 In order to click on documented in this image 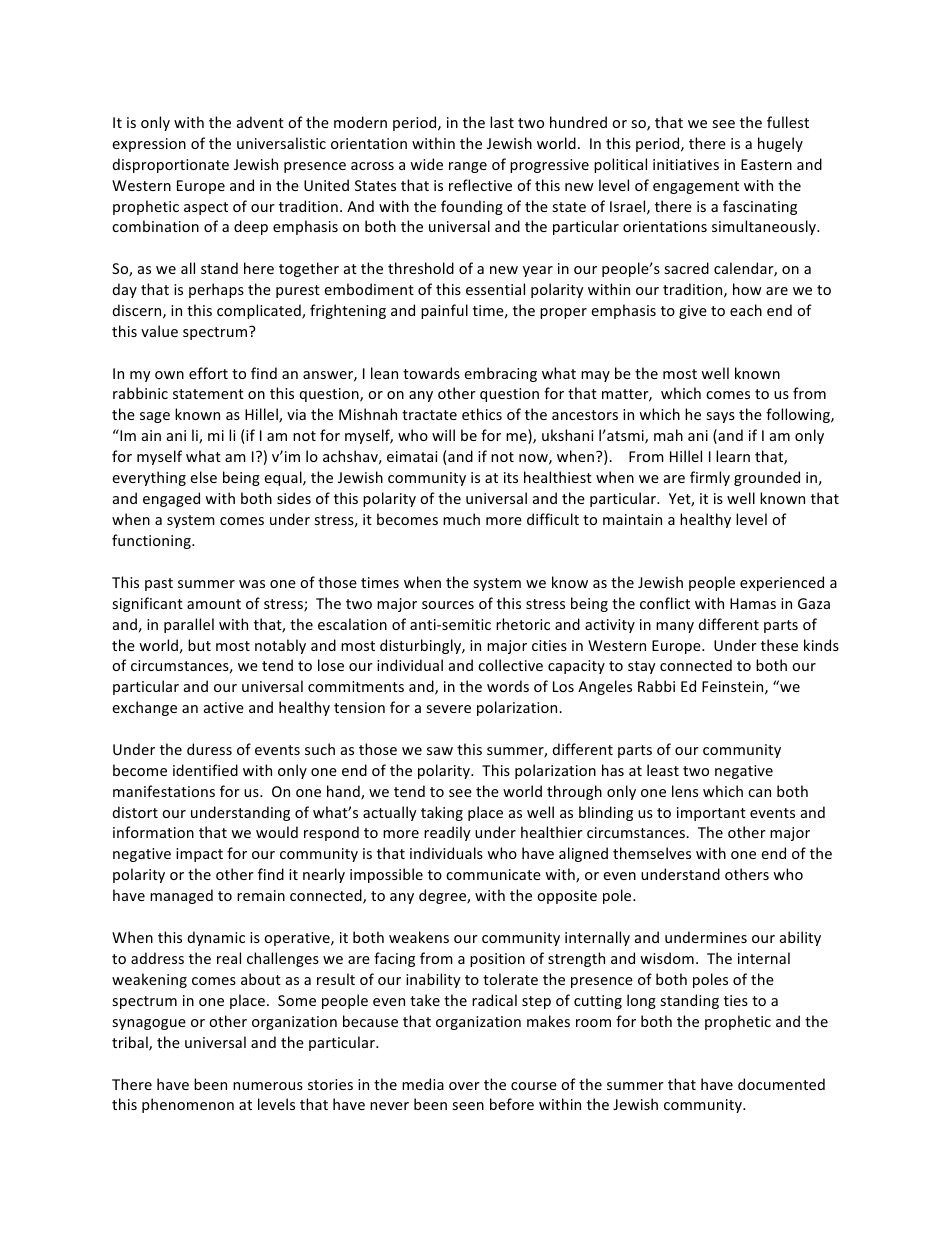, I will do `click(781, 1084)`.
